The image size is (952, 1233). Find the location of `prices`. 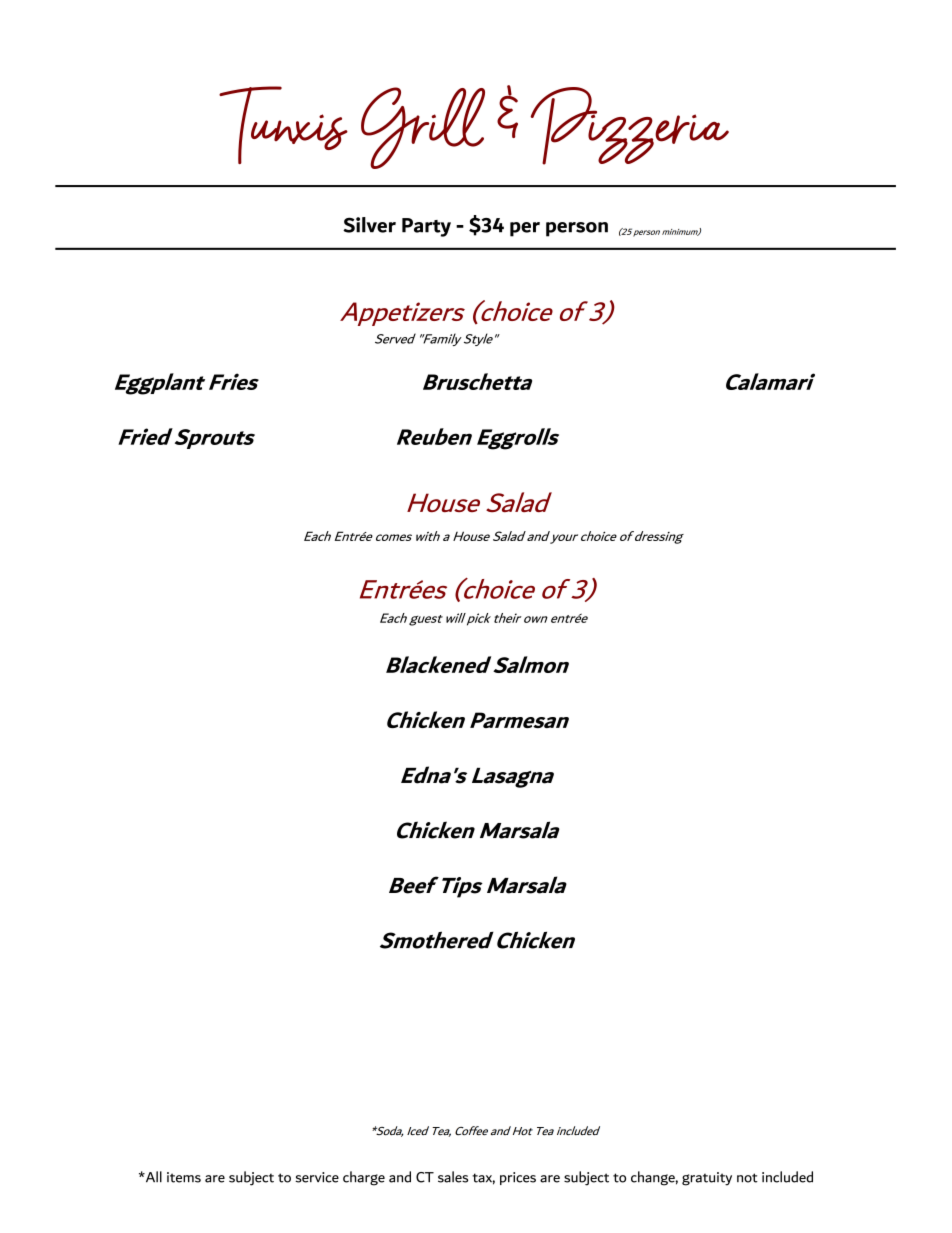

prices is located at coordinates (518, 1178).
